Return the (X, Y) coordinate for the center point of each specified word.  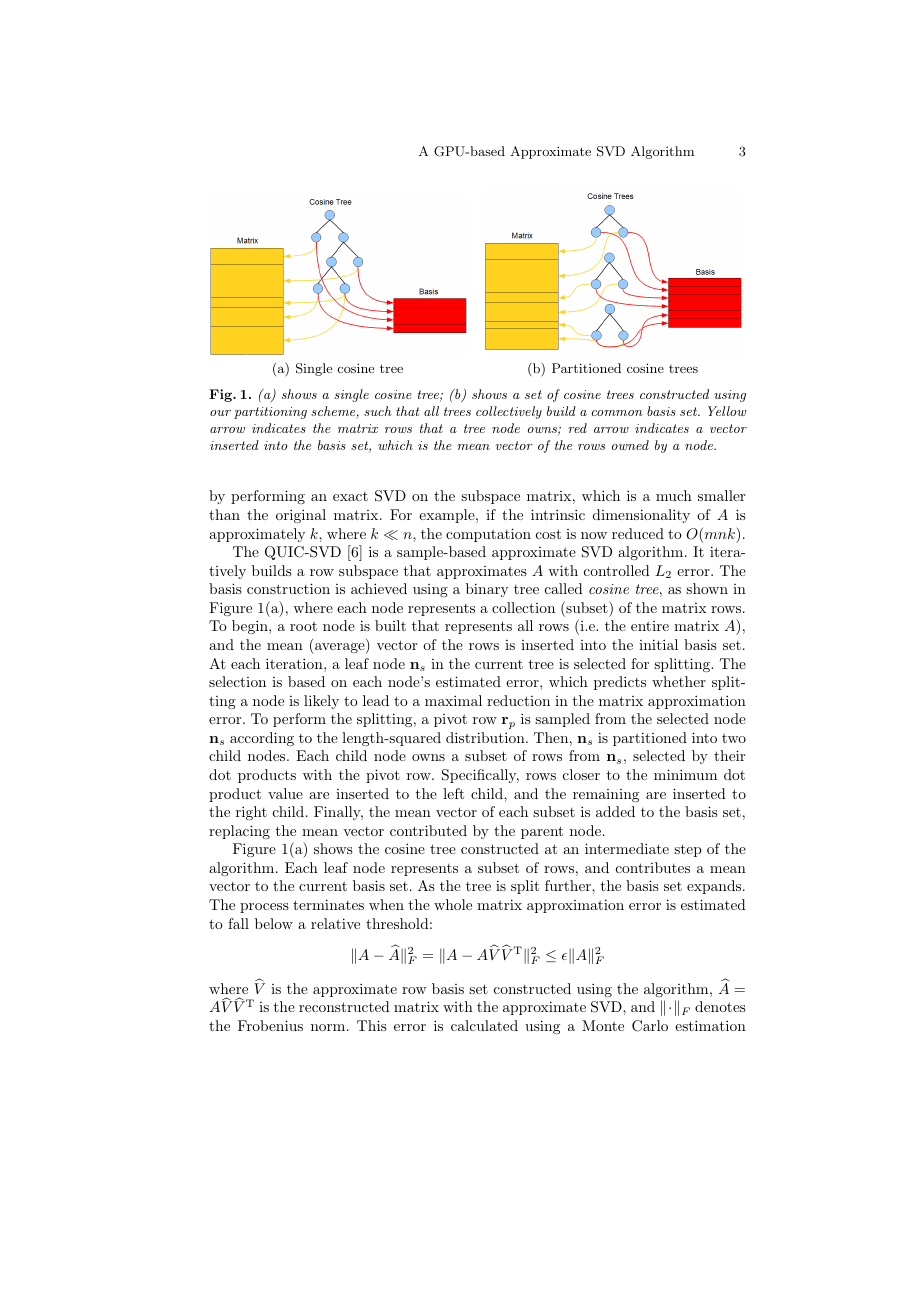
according (262, 739)
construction (288, 588)
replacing (239, 832)
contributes (653, 867)
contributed (428, 830)
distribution (486, 737)
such (378, 411)
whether (679, 681)
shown (707, 588)
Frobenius (270, 1025)
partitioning (270, 413)
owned (630, 445)
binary (487, 590)
